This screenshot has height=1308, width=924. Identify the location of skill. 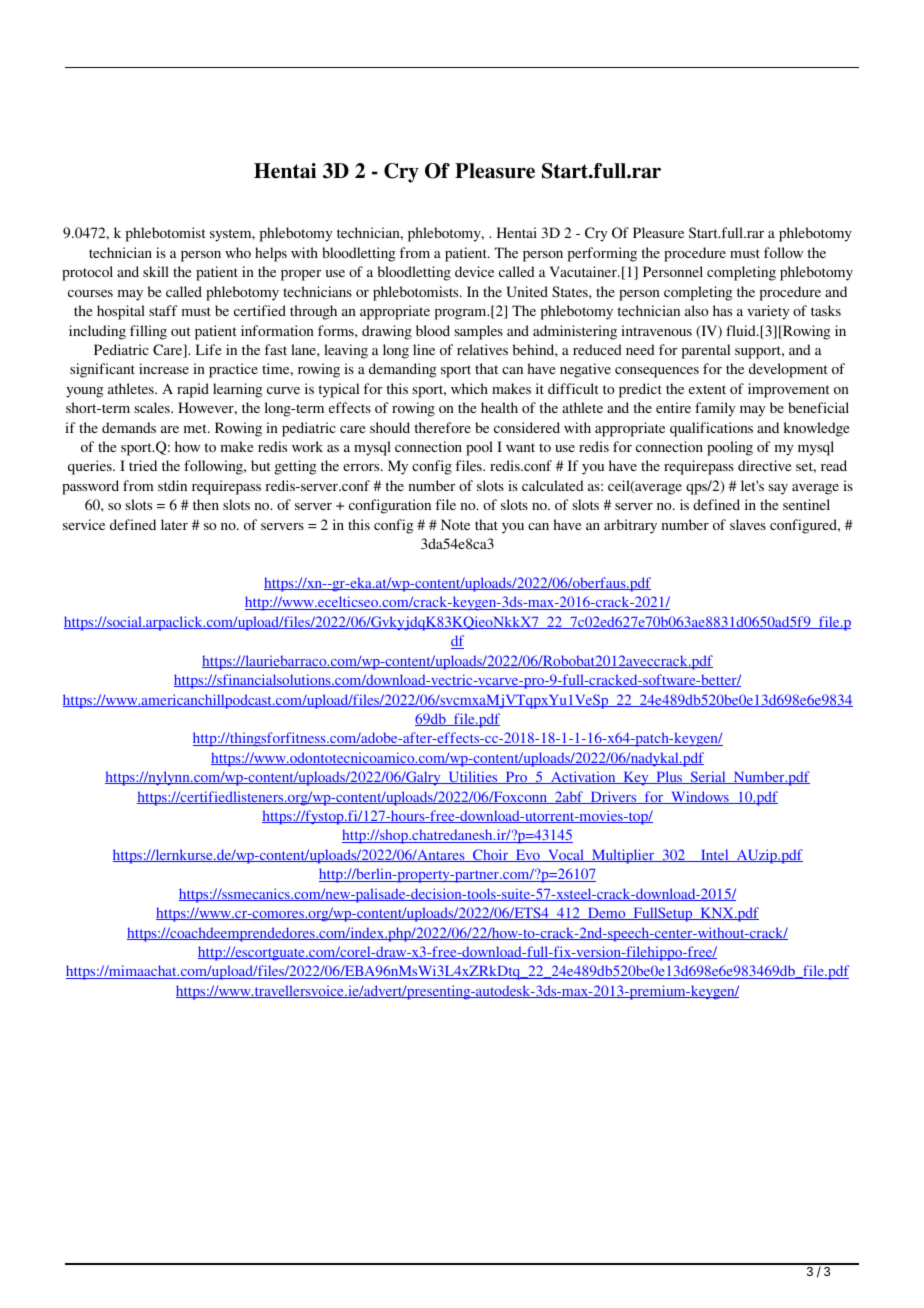
(156, 271).
